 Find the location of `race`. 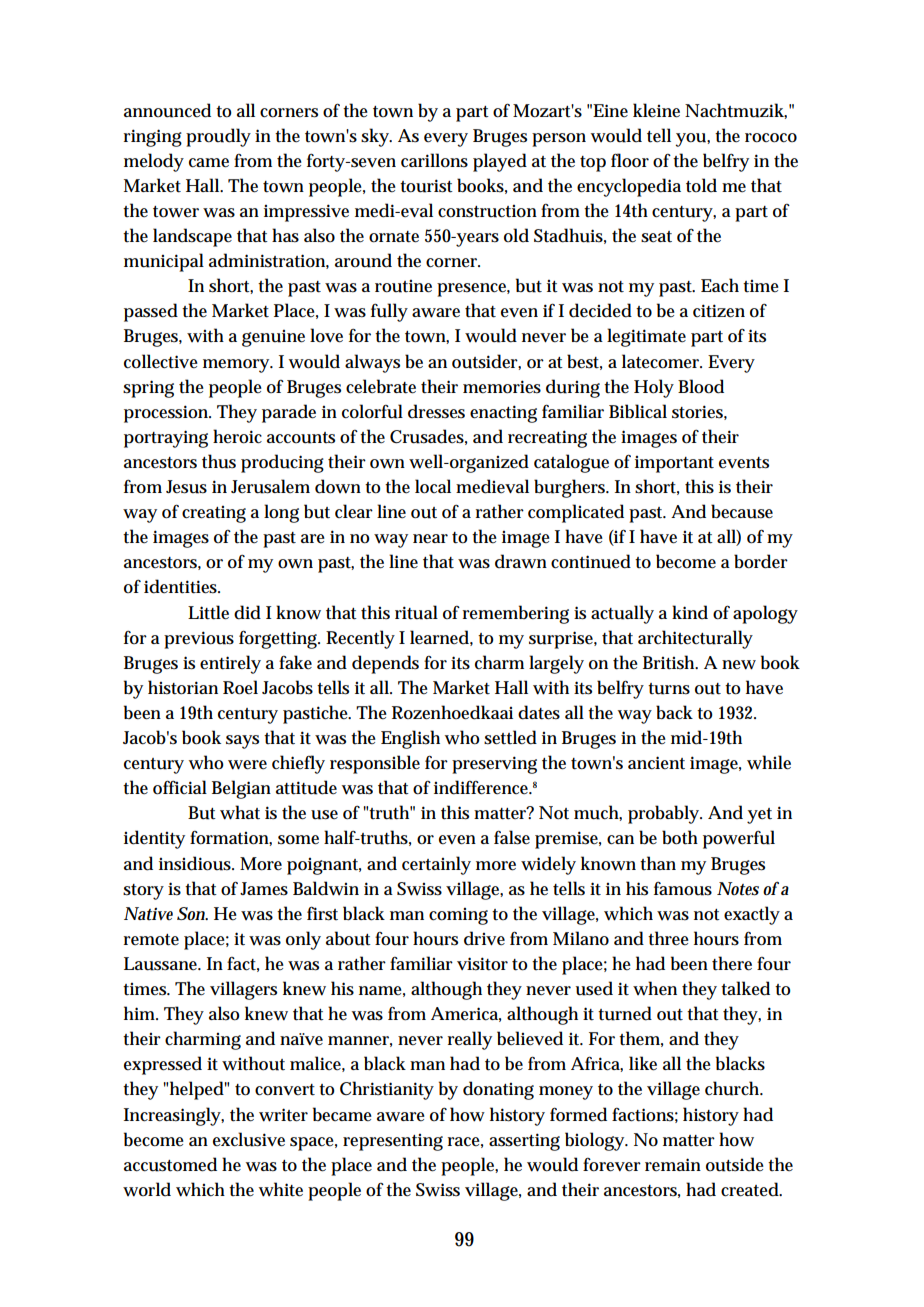

race is located at coordinates (464, 1142).
